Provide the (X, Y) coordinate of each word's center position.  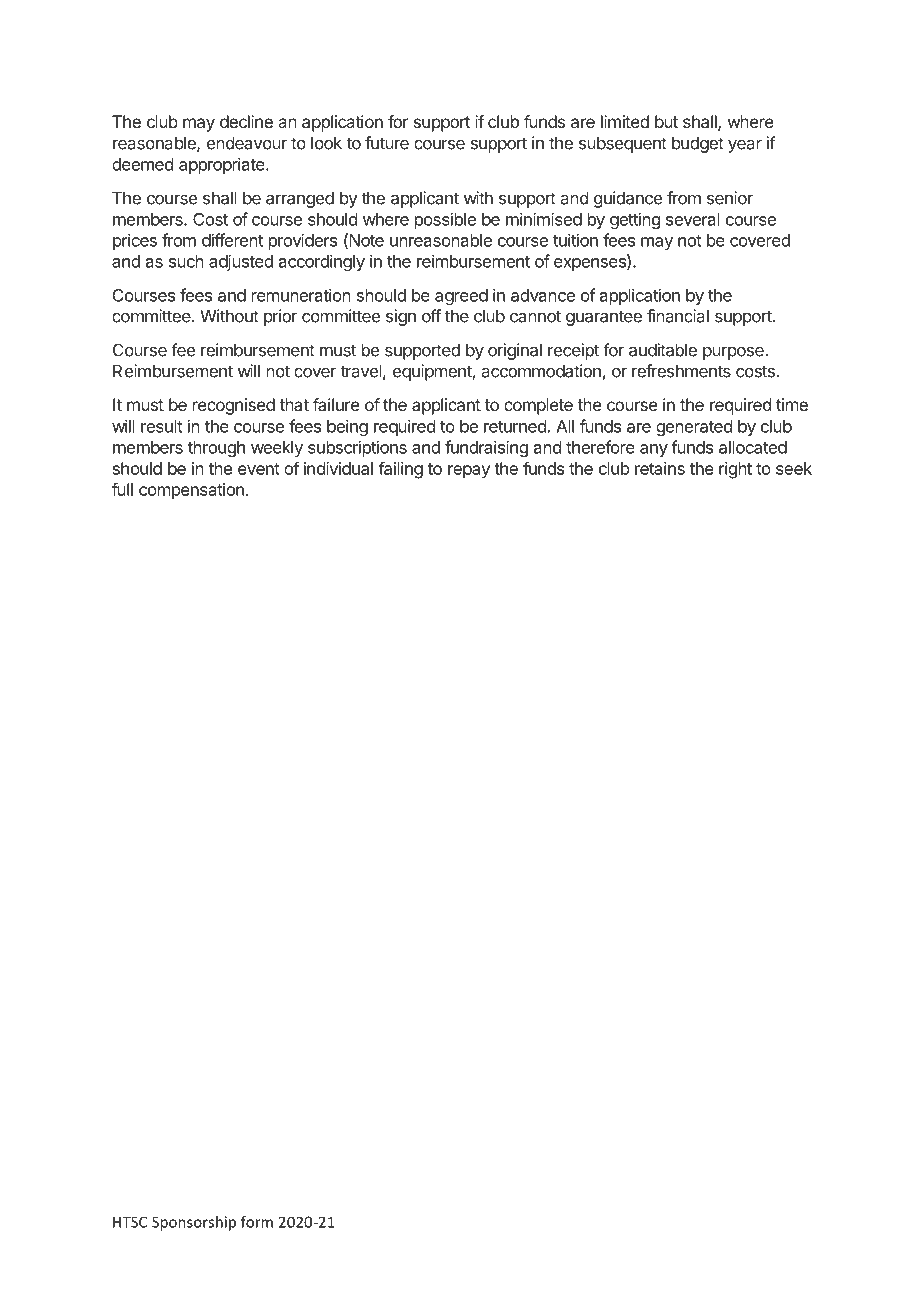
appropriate (223, 165)
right (735, 470)
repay (469, 472)
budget (698, 144)
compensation (191, 491)
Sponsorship (194, 1223)
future (387, 143)
